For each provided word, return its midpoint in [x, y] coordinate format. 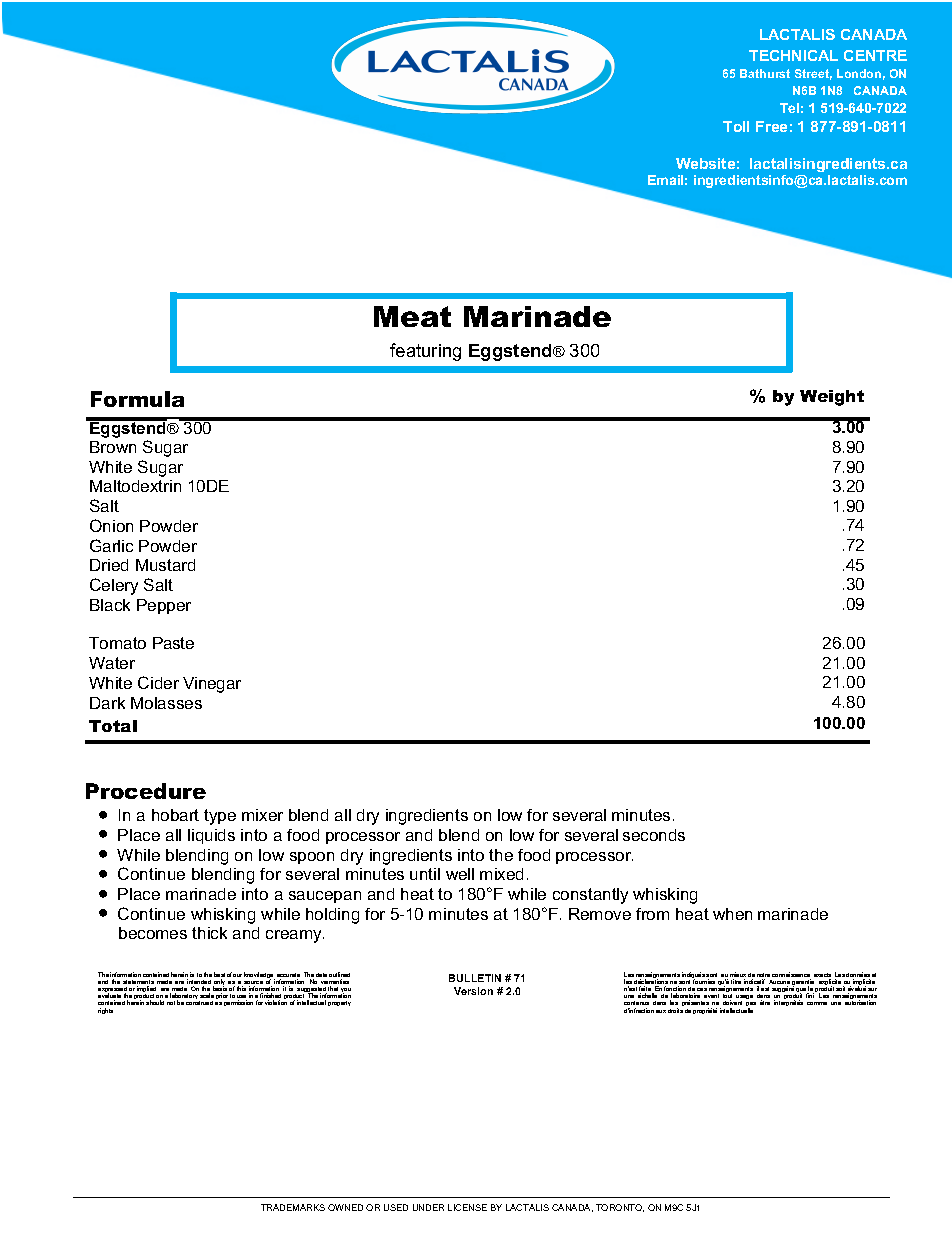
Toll [736, 126]
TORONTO [620, 1208]
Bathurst [765, 73]
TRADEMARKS [293, 1207]
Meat [412, 316]
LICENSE [467, 1207]
